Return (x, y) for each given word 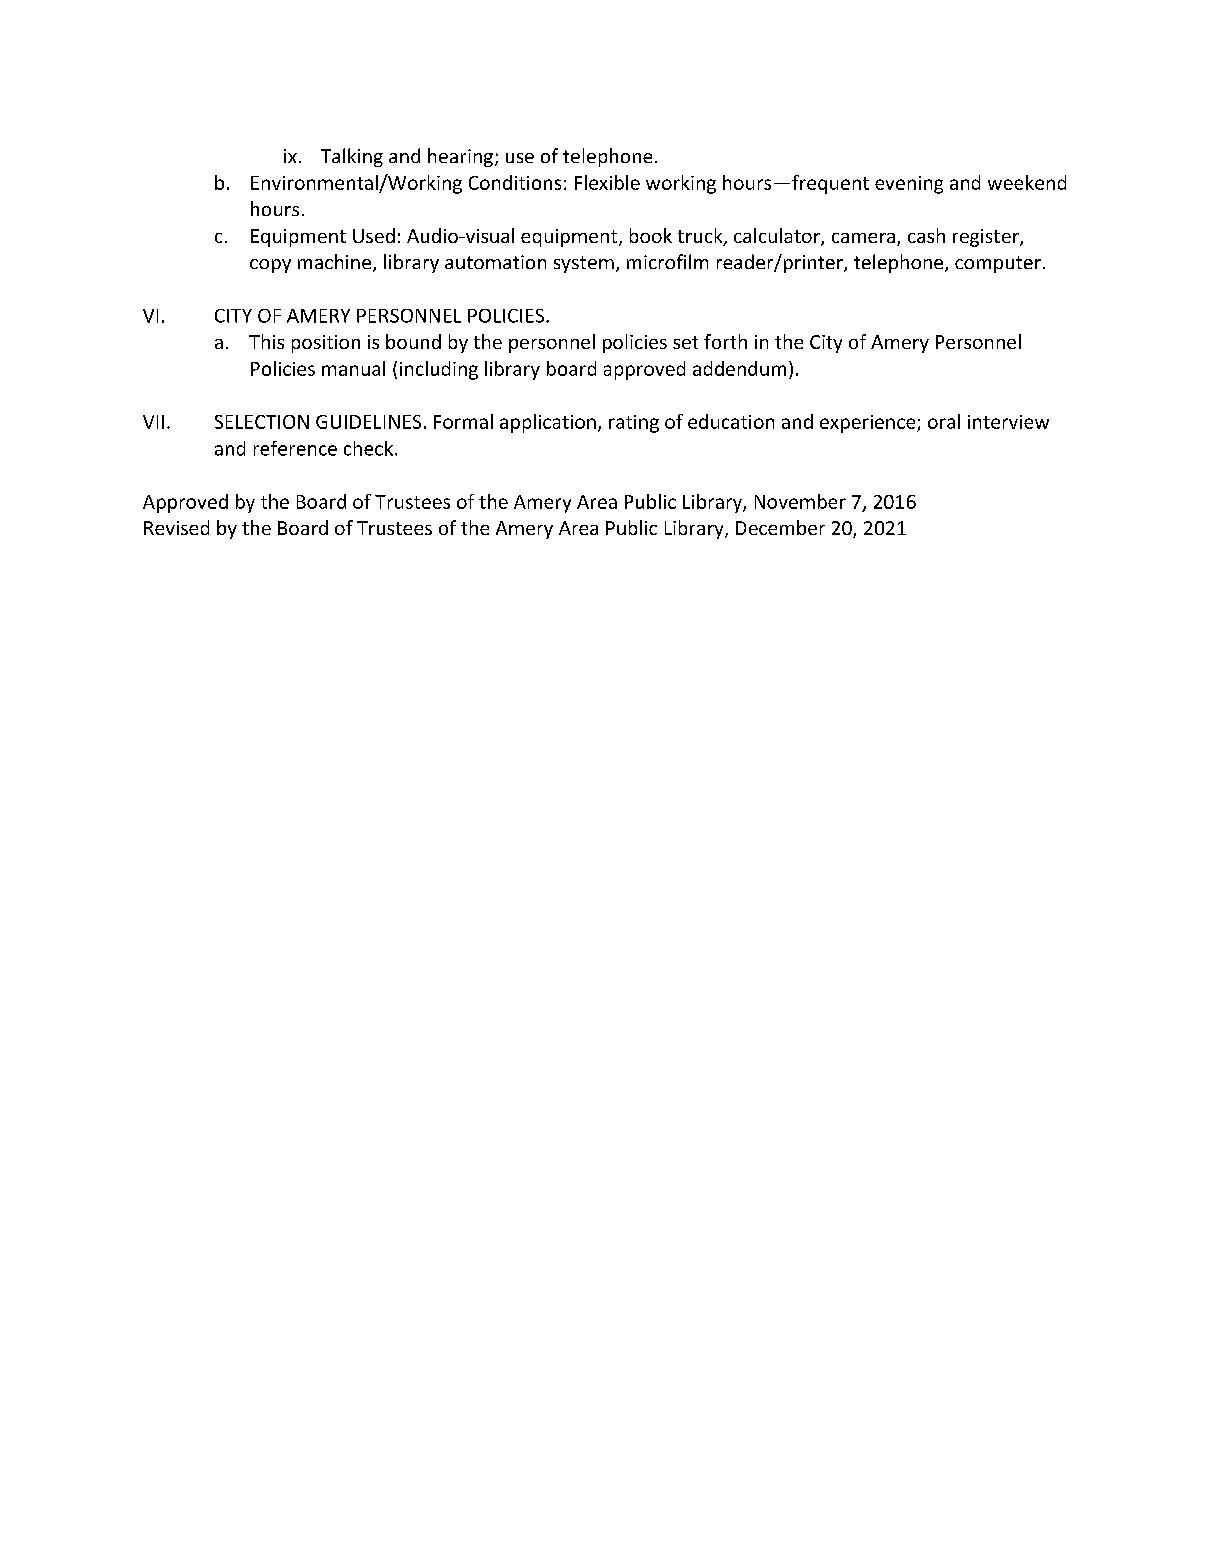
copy (270, 266)
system (584, 264)
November (800, 501)
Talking (352, 157)
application (548, 423)
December (780, 527)
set (685, 342)
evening (909, 185)
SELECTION (262, 422)
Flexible (607, 182)
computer (998, 264)
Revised (176, 527)
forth (725, 341)
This (266, 341)
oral (944, 421)
